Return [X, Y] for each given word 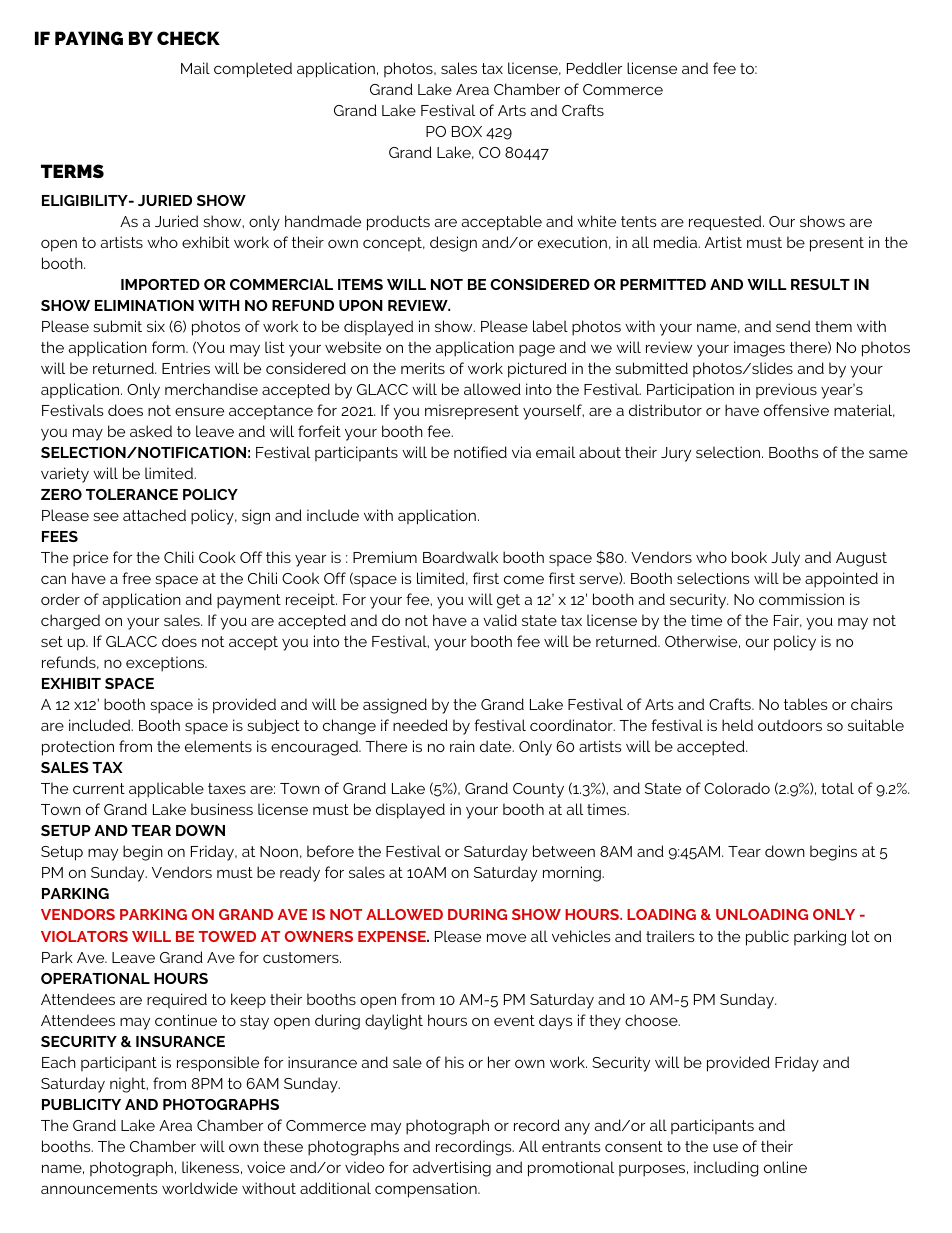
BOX [467, 131]
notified [480, 452]
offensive [796, 410]
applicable [166, 790]
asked [151, 431]
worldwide [200, 1188]
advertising [452, 1169]
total [837, 788]
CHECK [188, 38]
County [538, 790]
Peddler [594, 68]
